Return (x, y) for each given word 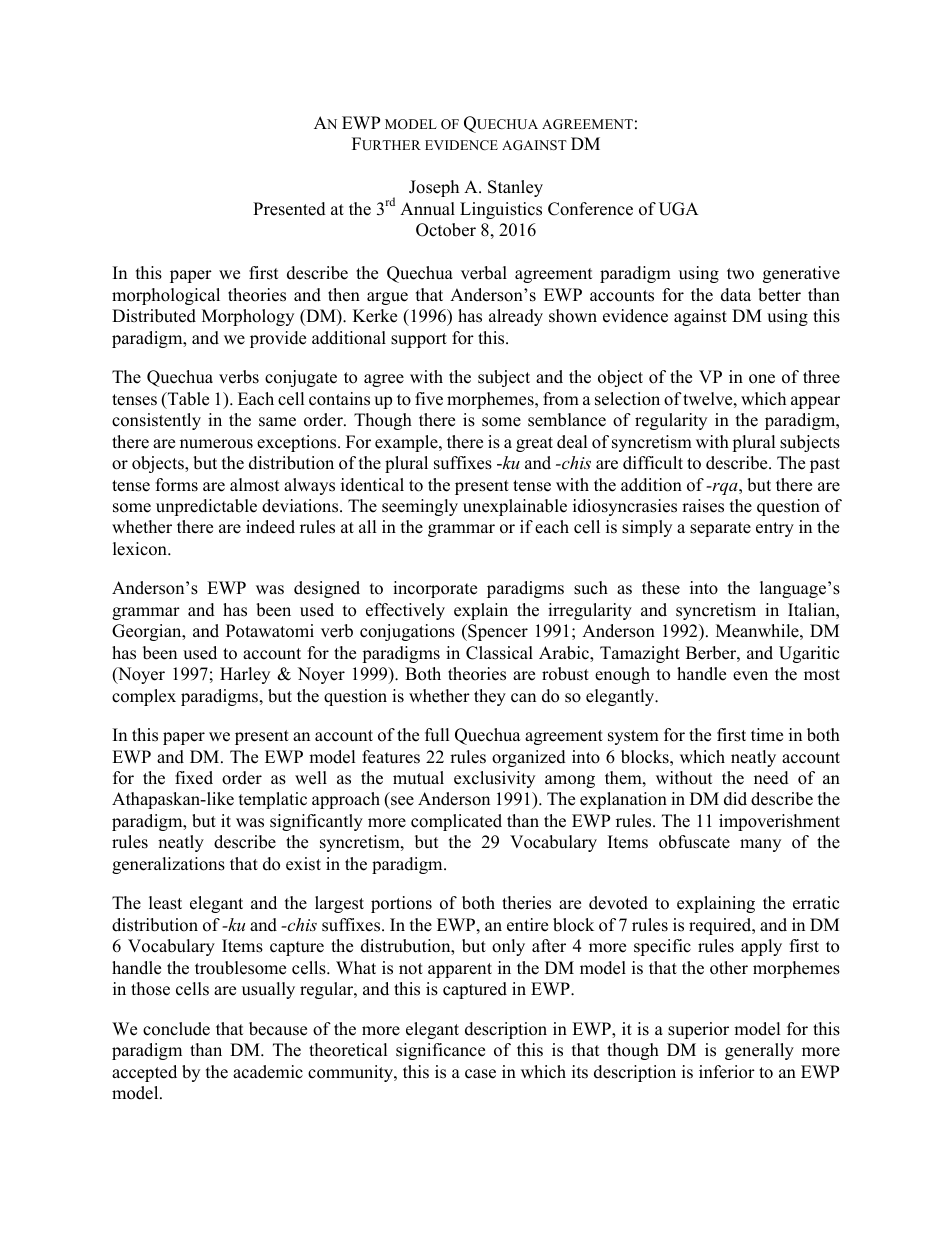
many (760, 845)
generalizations (168, 865)
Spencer (497, 632)
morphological (166, 296)
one (762, 379)
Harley (245, 675)
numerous (216, 444)
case (480, 1074)
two (740, 274)
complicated (456, 822)
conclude (176, 1029)
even (750, 676)
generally (759, 1051)
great (534, 444)
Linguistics (501, 210)
